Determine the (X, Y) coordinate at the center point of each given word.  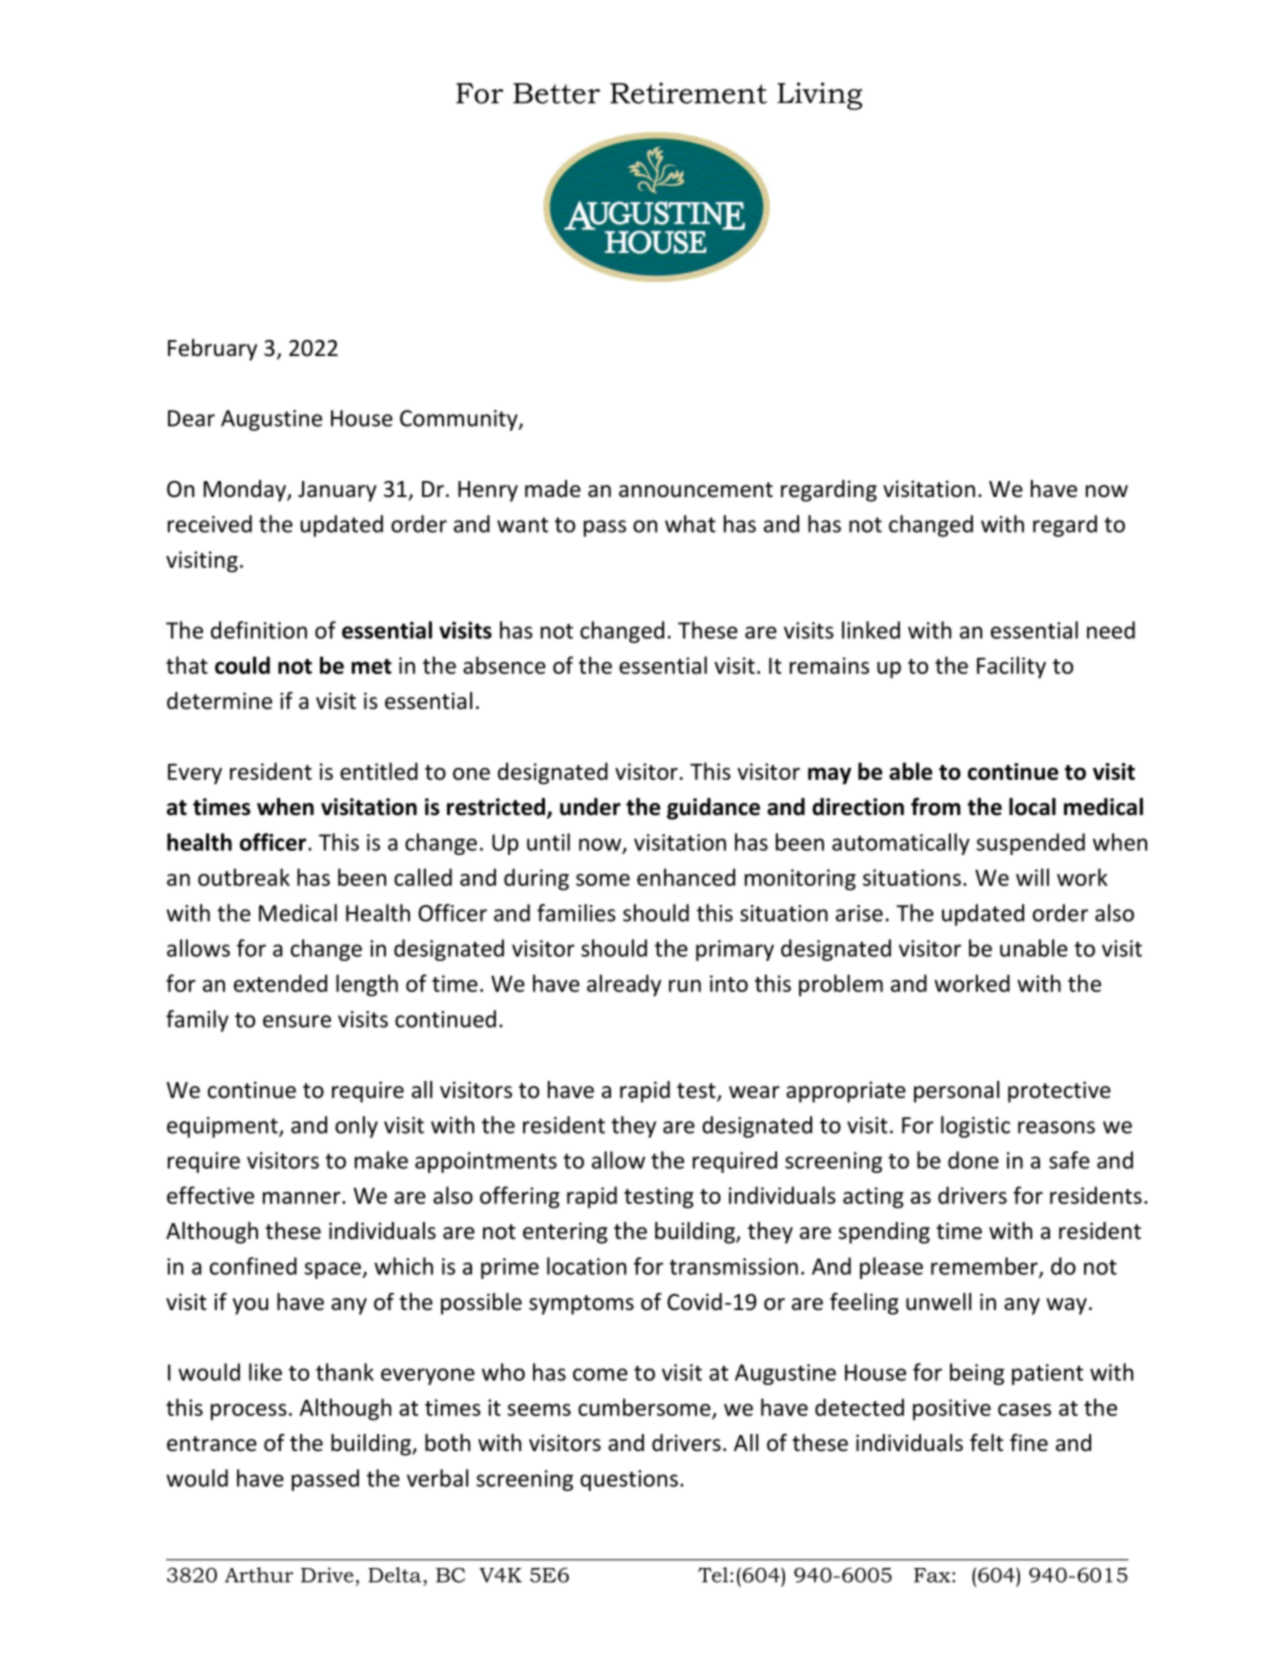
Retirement (688, 93)
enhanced (686, 877)
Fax (933, 1575)
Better (556, 93)
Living (819, 96)
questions (629, 1480)
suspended (1031, 844)
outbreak (244, 877)
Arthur (259, 1575)
